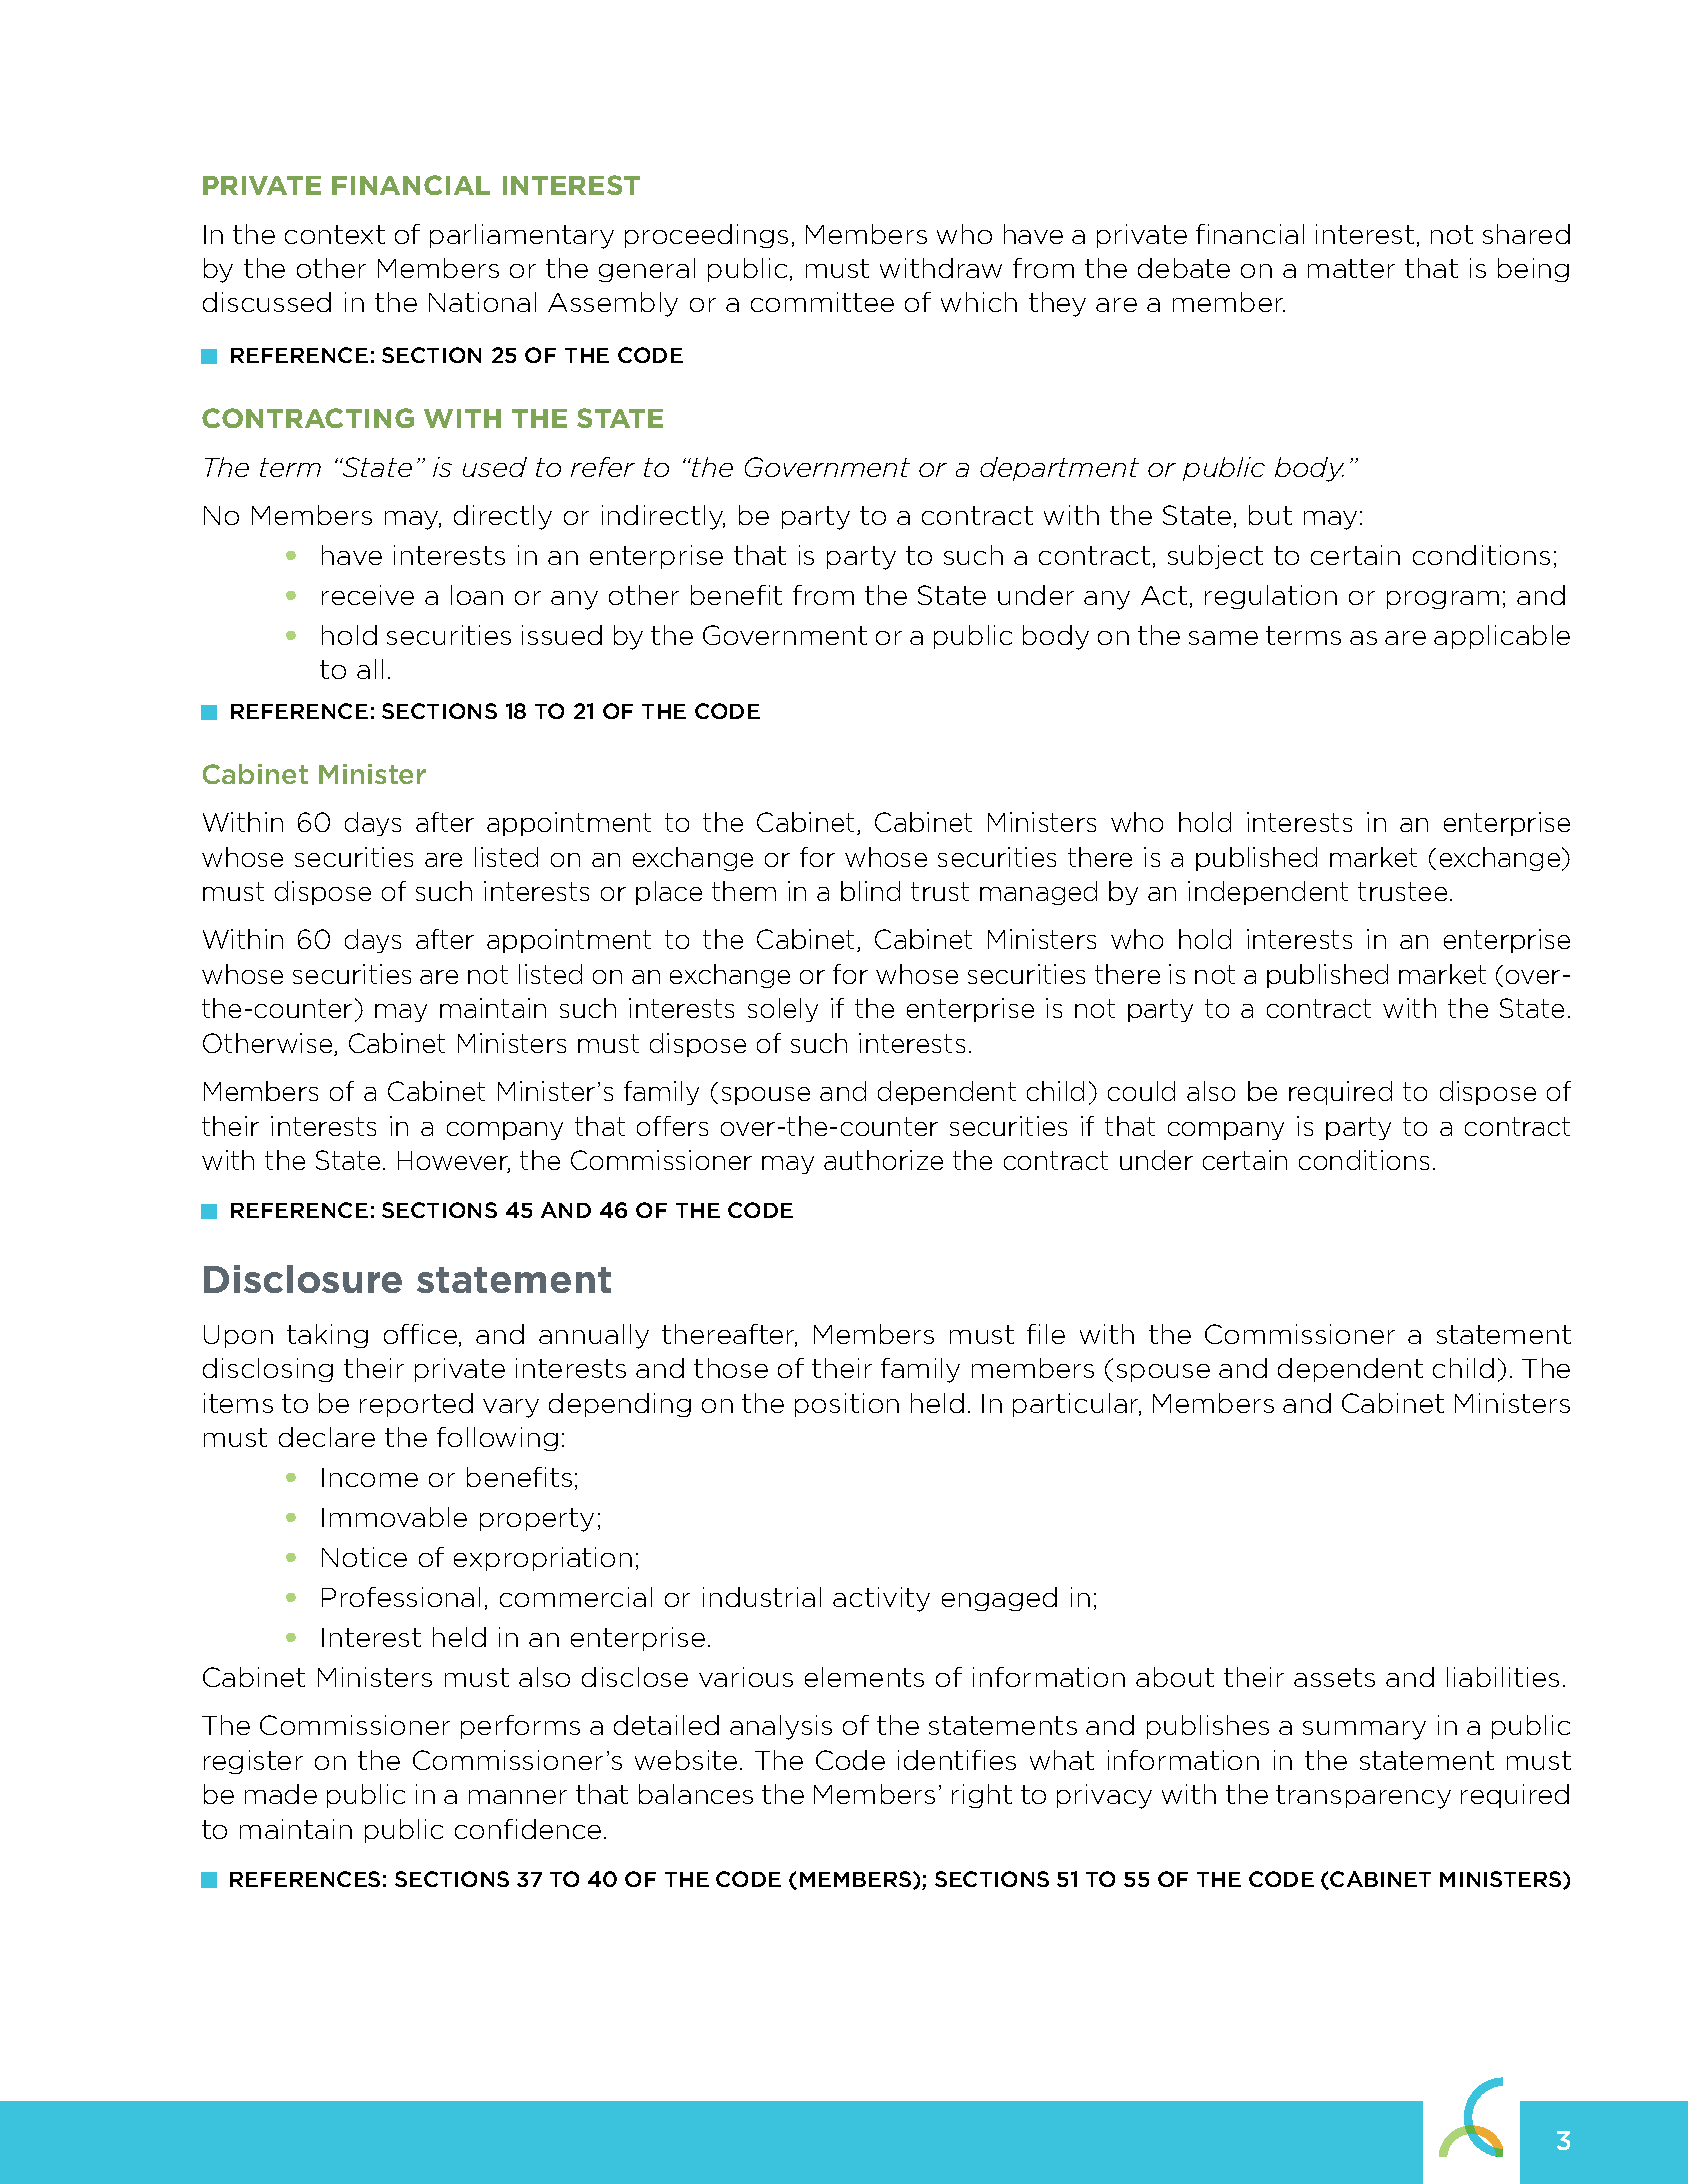  Describe the element at coordinates (562, 635) in the page. I see `issued` at that location.
